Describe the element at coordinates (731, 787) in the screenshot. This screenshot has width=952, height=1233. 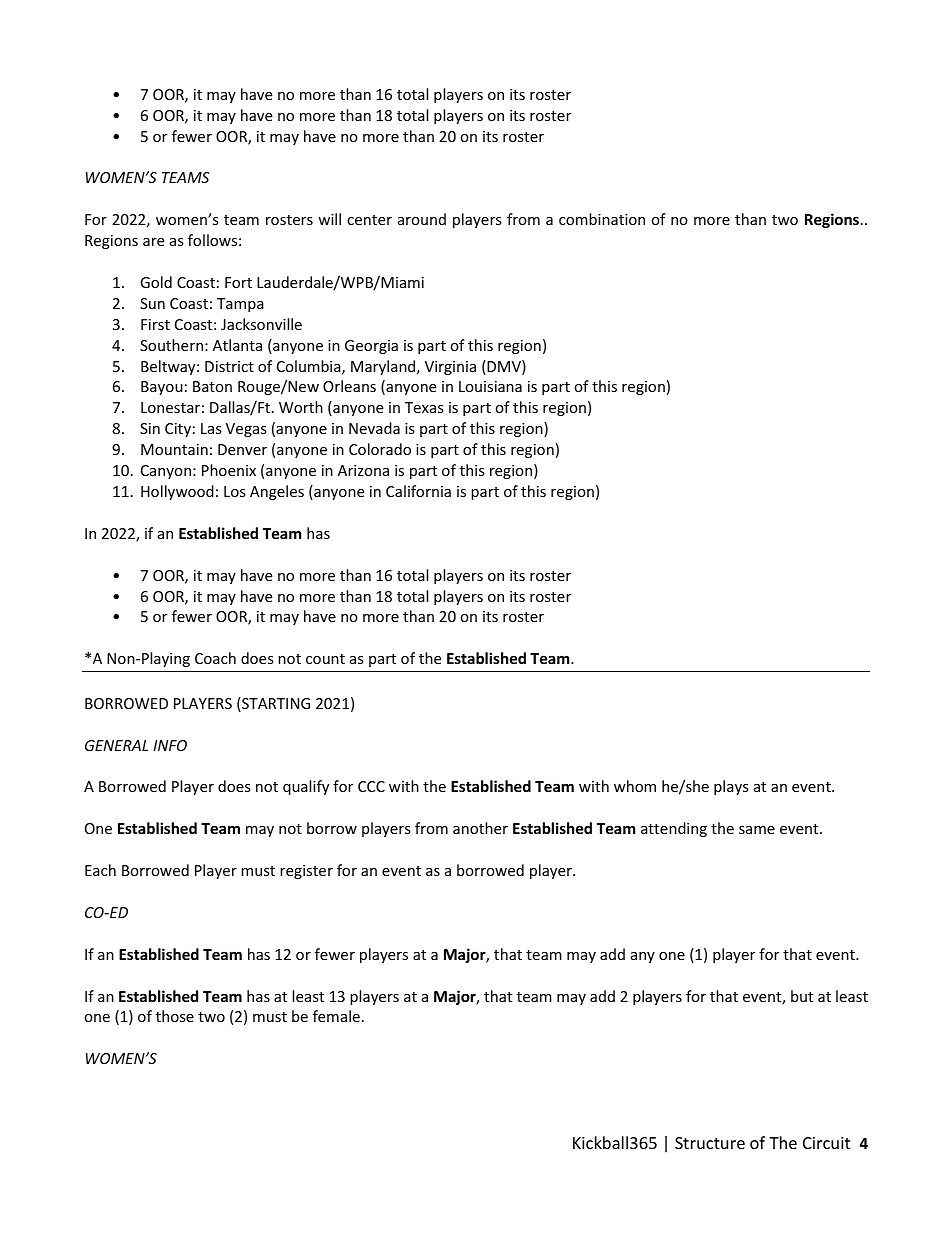
I see `plays` at that location.
